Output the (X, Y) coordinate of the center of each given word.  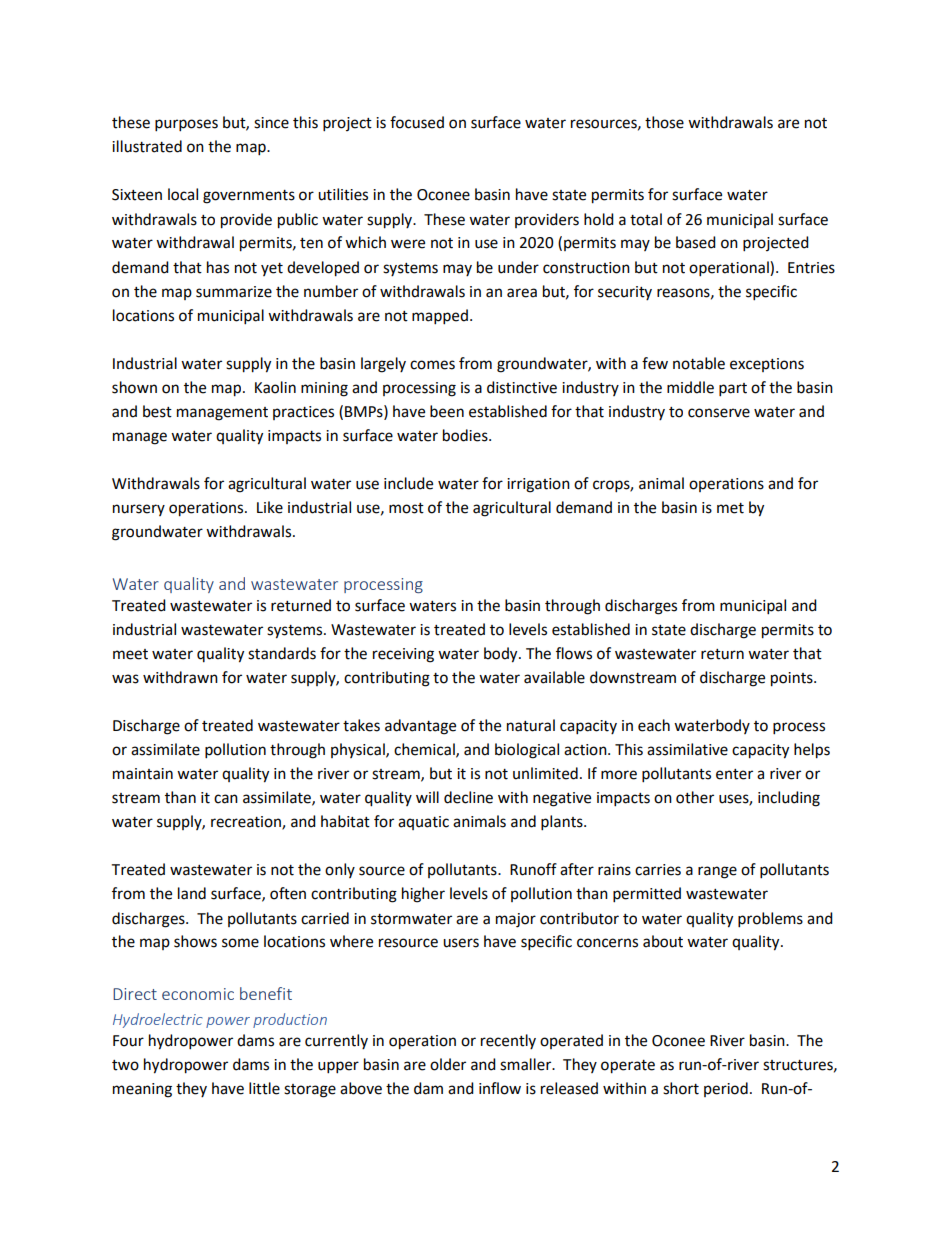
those (664, 122)
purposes (186, 125)
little (264, 1088)
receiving (403, 655)
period (726, 1089)
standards (282, 653)
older (448, 1064)
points (793, 679)
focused (417, 122)
